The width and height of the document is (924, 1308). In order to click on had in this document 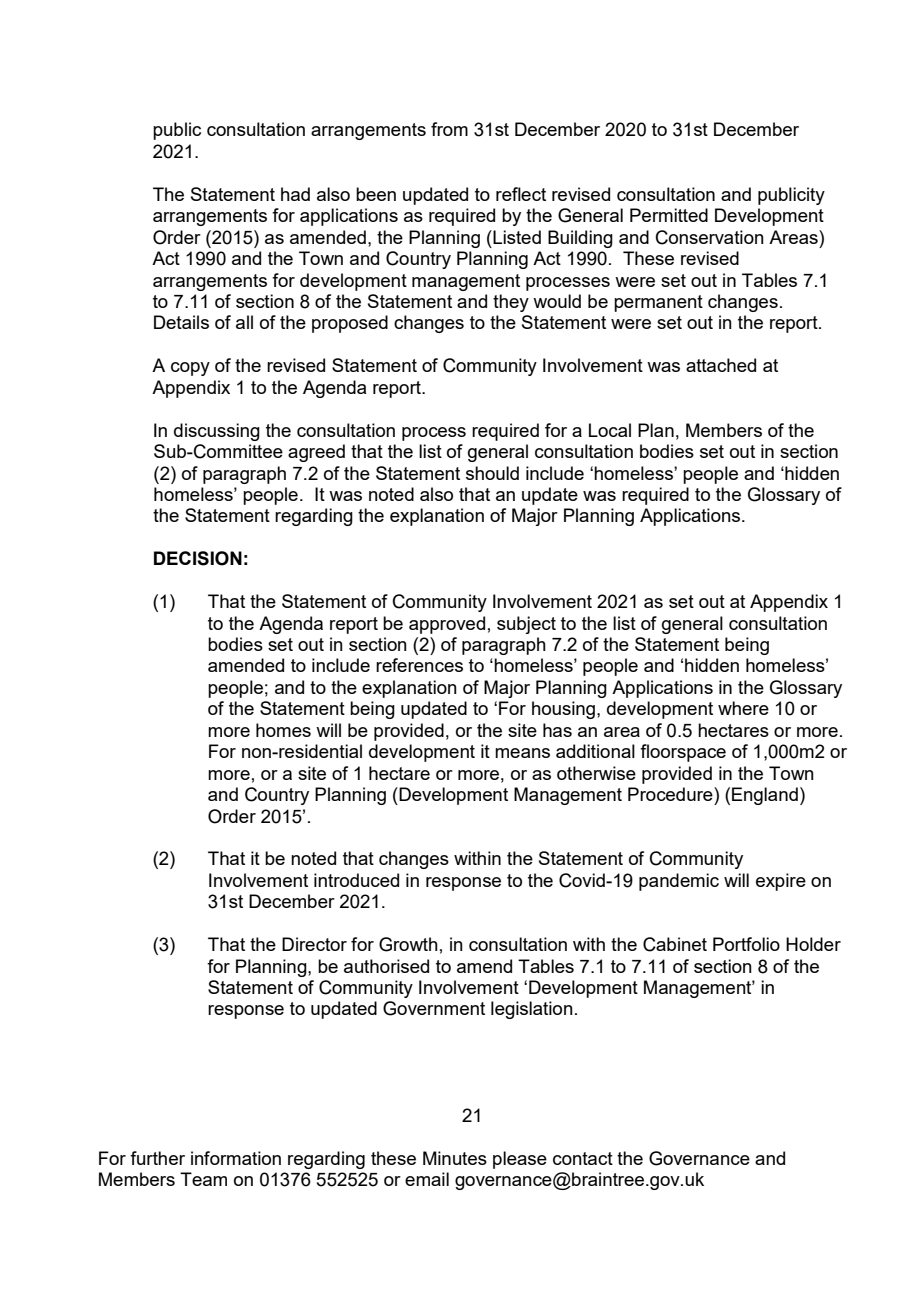, I will do `click(295, 194)`.
